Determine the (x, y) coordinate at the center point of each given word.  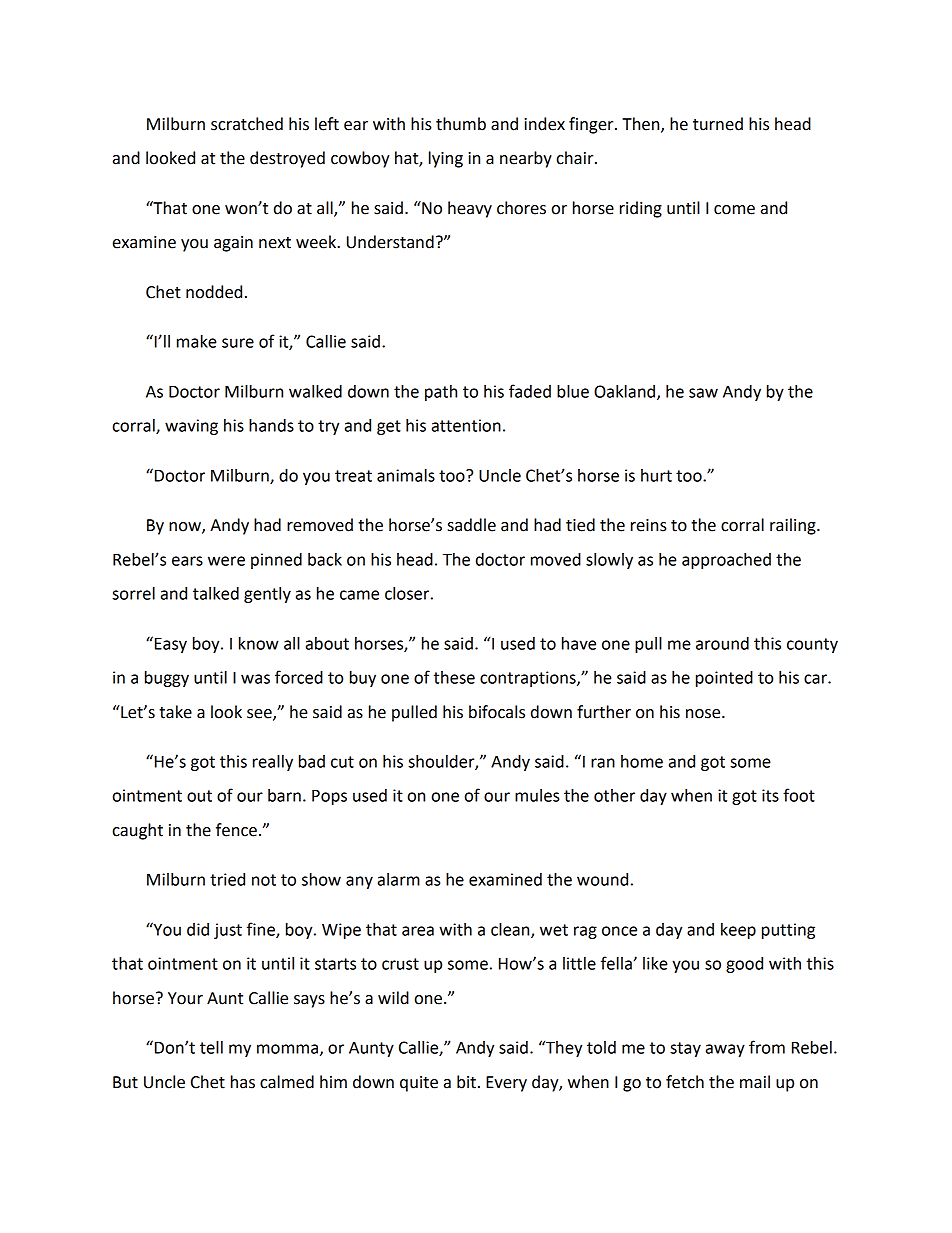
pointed (724, 679)
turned (718, 124)
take (175, 712)
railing (794, 526)
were (226, 561)
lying (446, 159)
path (441, 393)
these (454, 677)
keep (738, 931)
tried (227, 879)
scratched (247, 124)
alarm (399, 879)
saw (703, 393)
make (197, 341)
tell (211, 1047)
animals (406, 475)
